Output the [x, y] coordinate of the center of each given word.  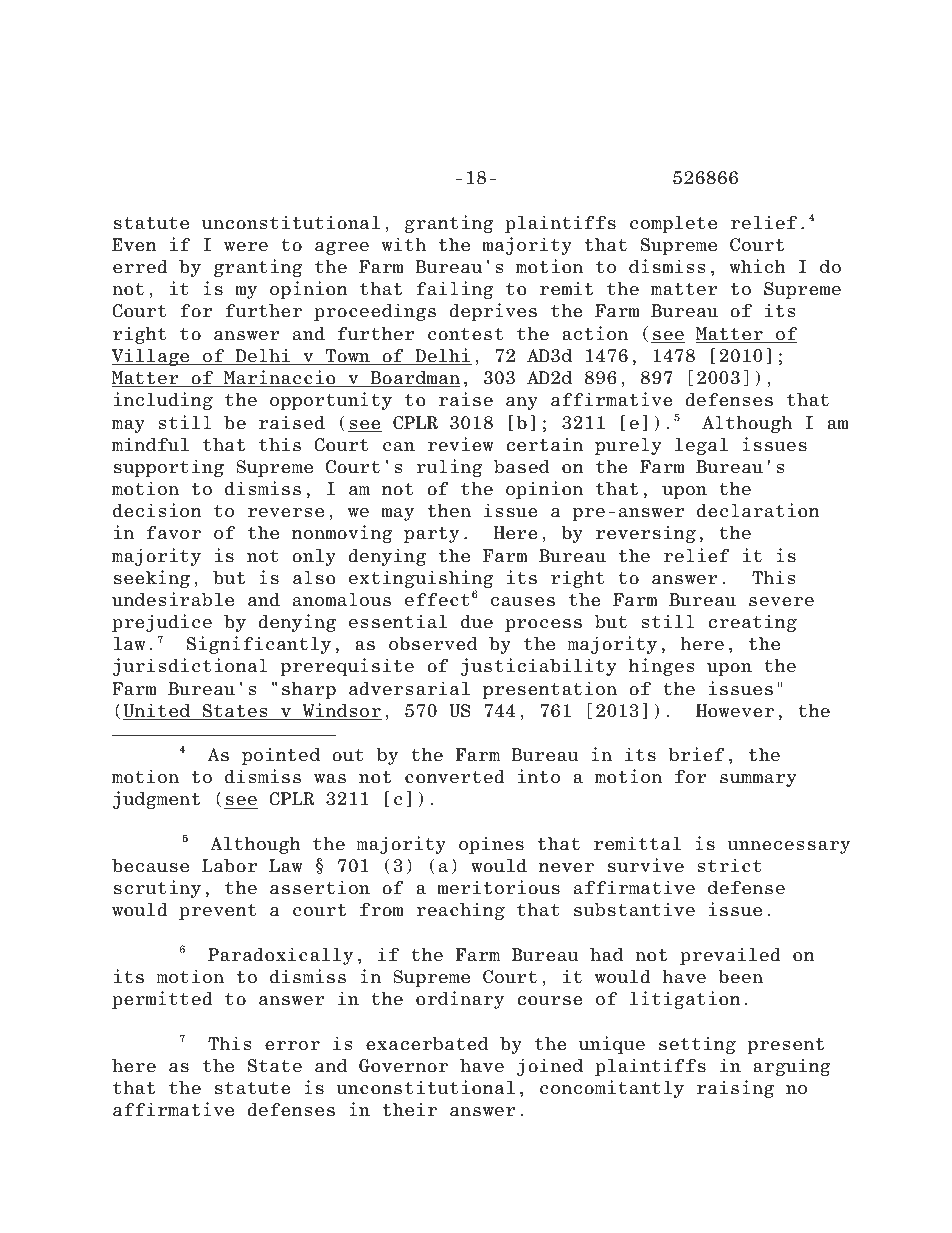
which [758, 266]
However [735, 711]
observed [433, 644]
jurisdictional [190, 667]
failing [455, 290]
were [246, 247]
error [292, 1046]
